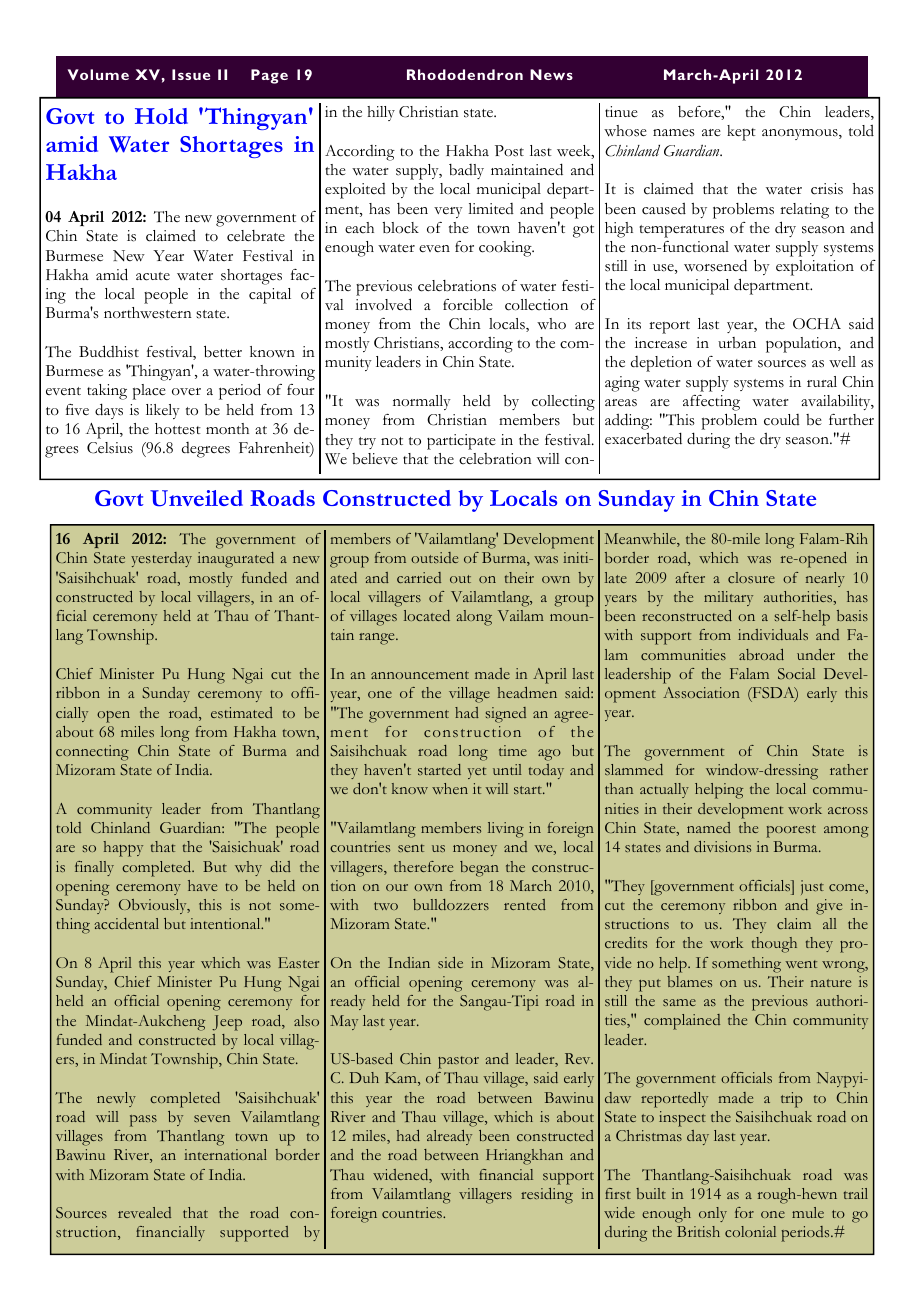 The image size is (924, 1308). What do you see at coordinates (782, 420) in the screenshot?
I see `could` at bounding box center [782, 420].
